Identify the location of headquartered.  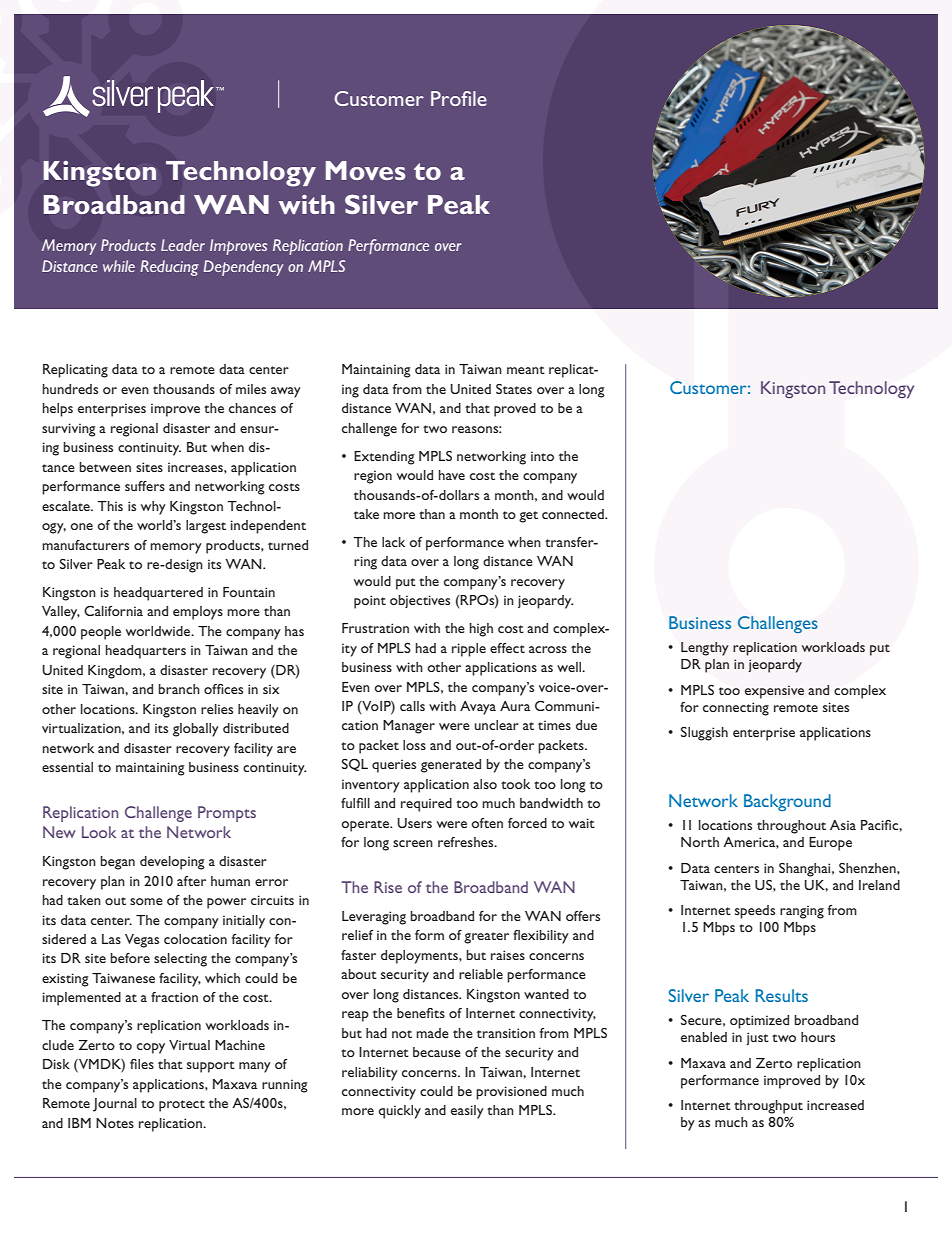
(158, 594).
